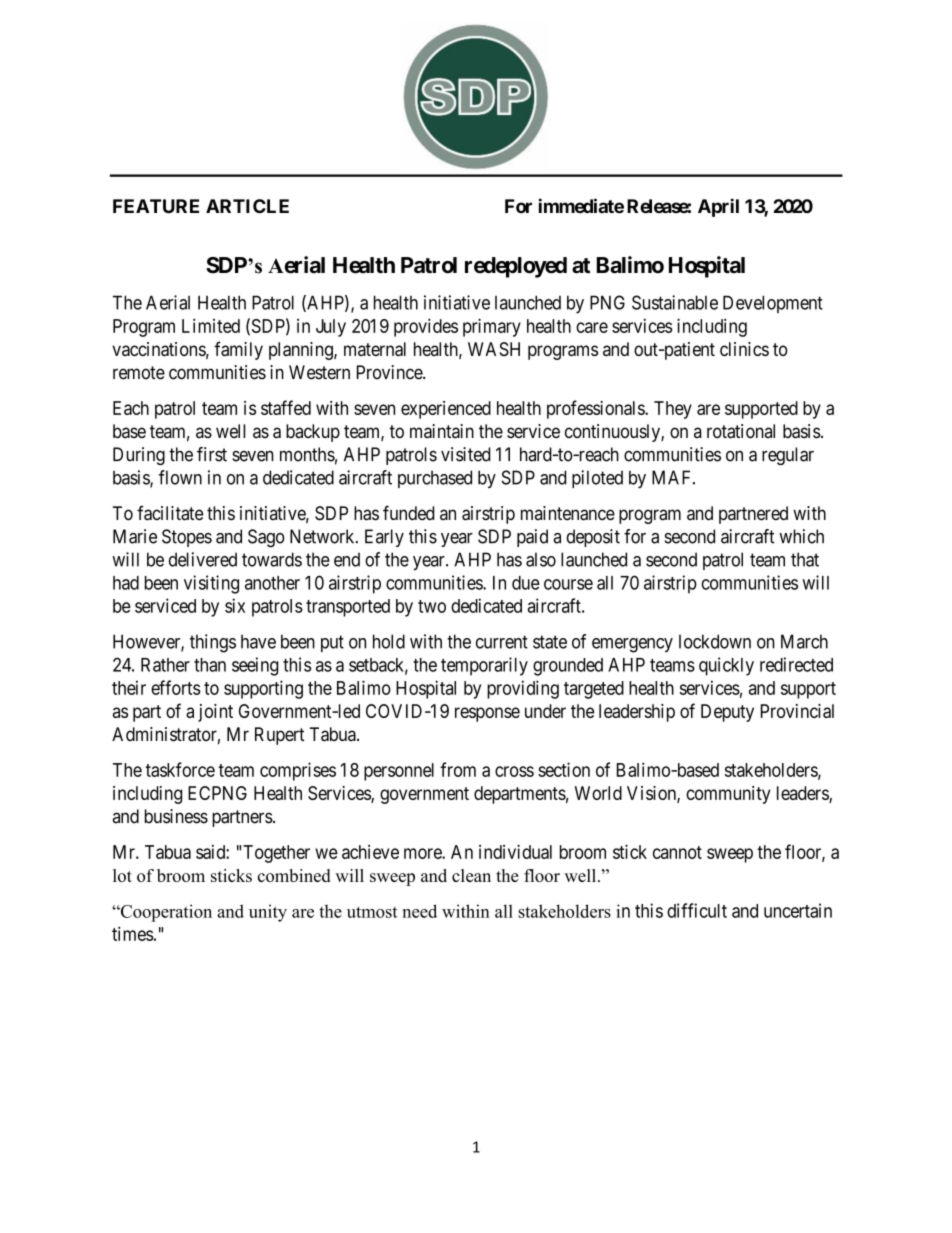  What do you see at coordinates (458, 769) in the page?
I see `from` at bounding box center [458, 769].
